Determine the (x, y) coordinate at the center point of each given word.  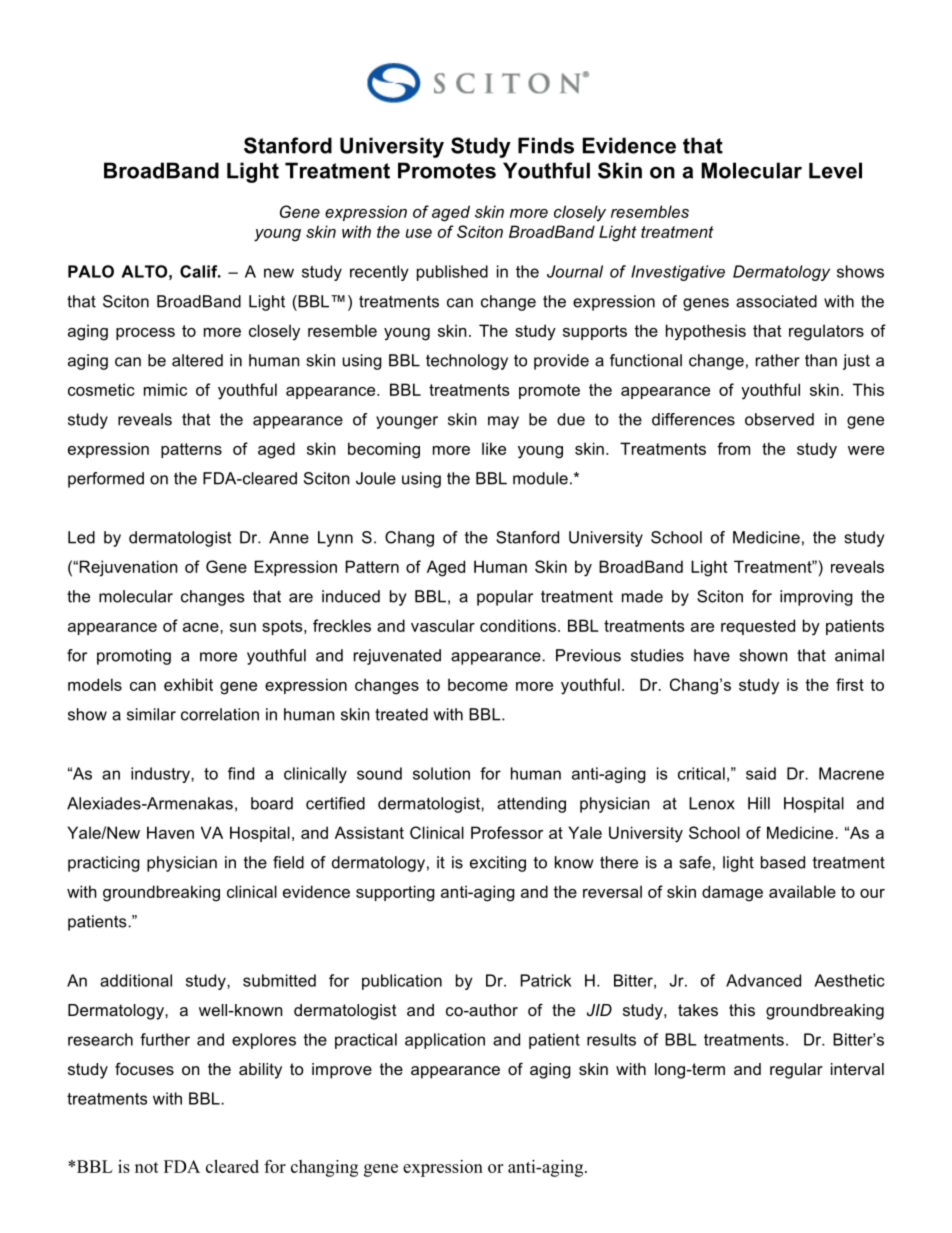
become (478, 684)
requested (758, 627)
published (452, 273)
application (445, 1041)
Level (835, 170)
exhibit (188, 684)
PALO (91, 271)
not (147, 1167)
